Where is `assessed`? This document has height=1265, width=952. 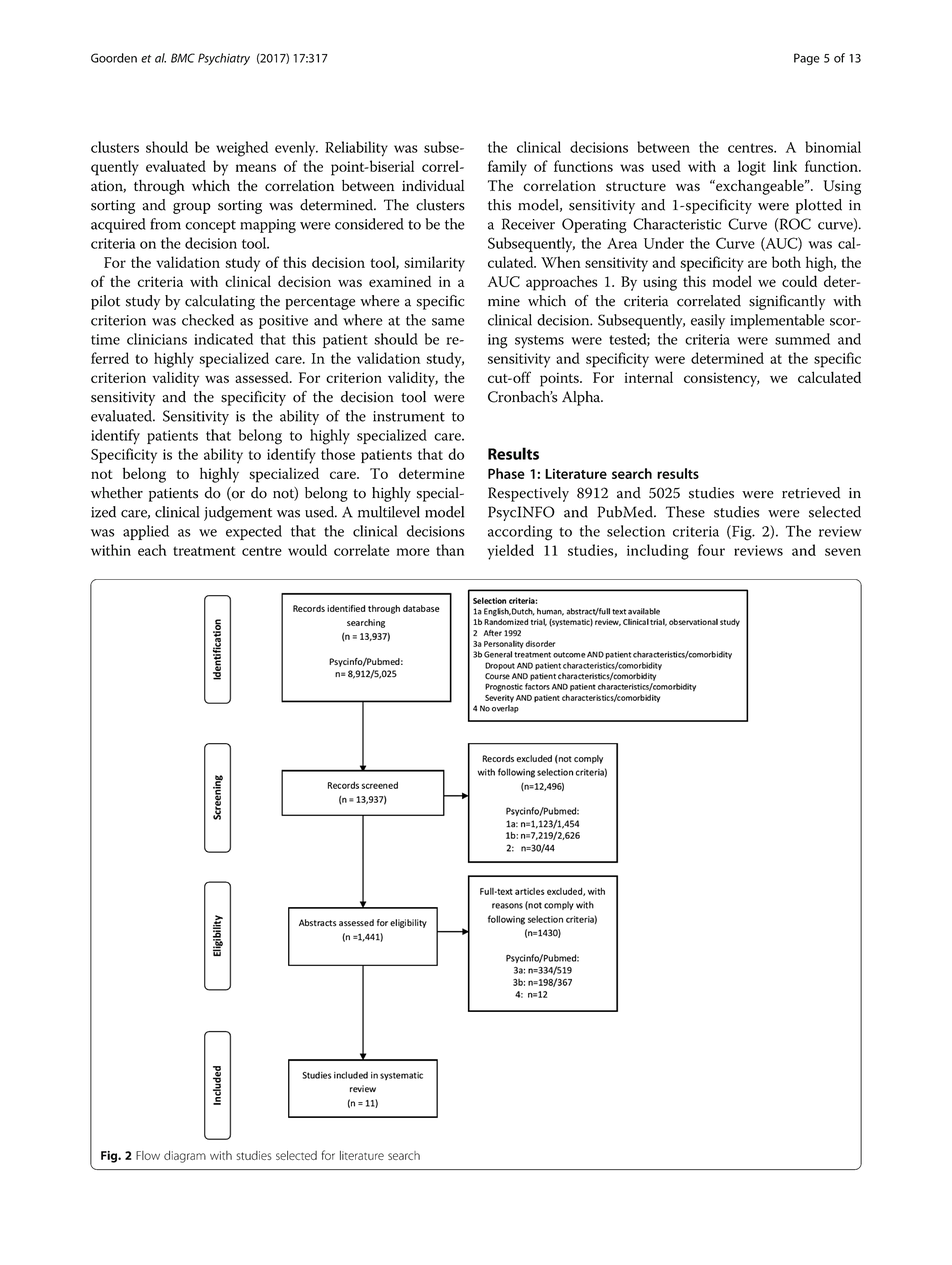
assessed is located at coordinates (263, 377).
